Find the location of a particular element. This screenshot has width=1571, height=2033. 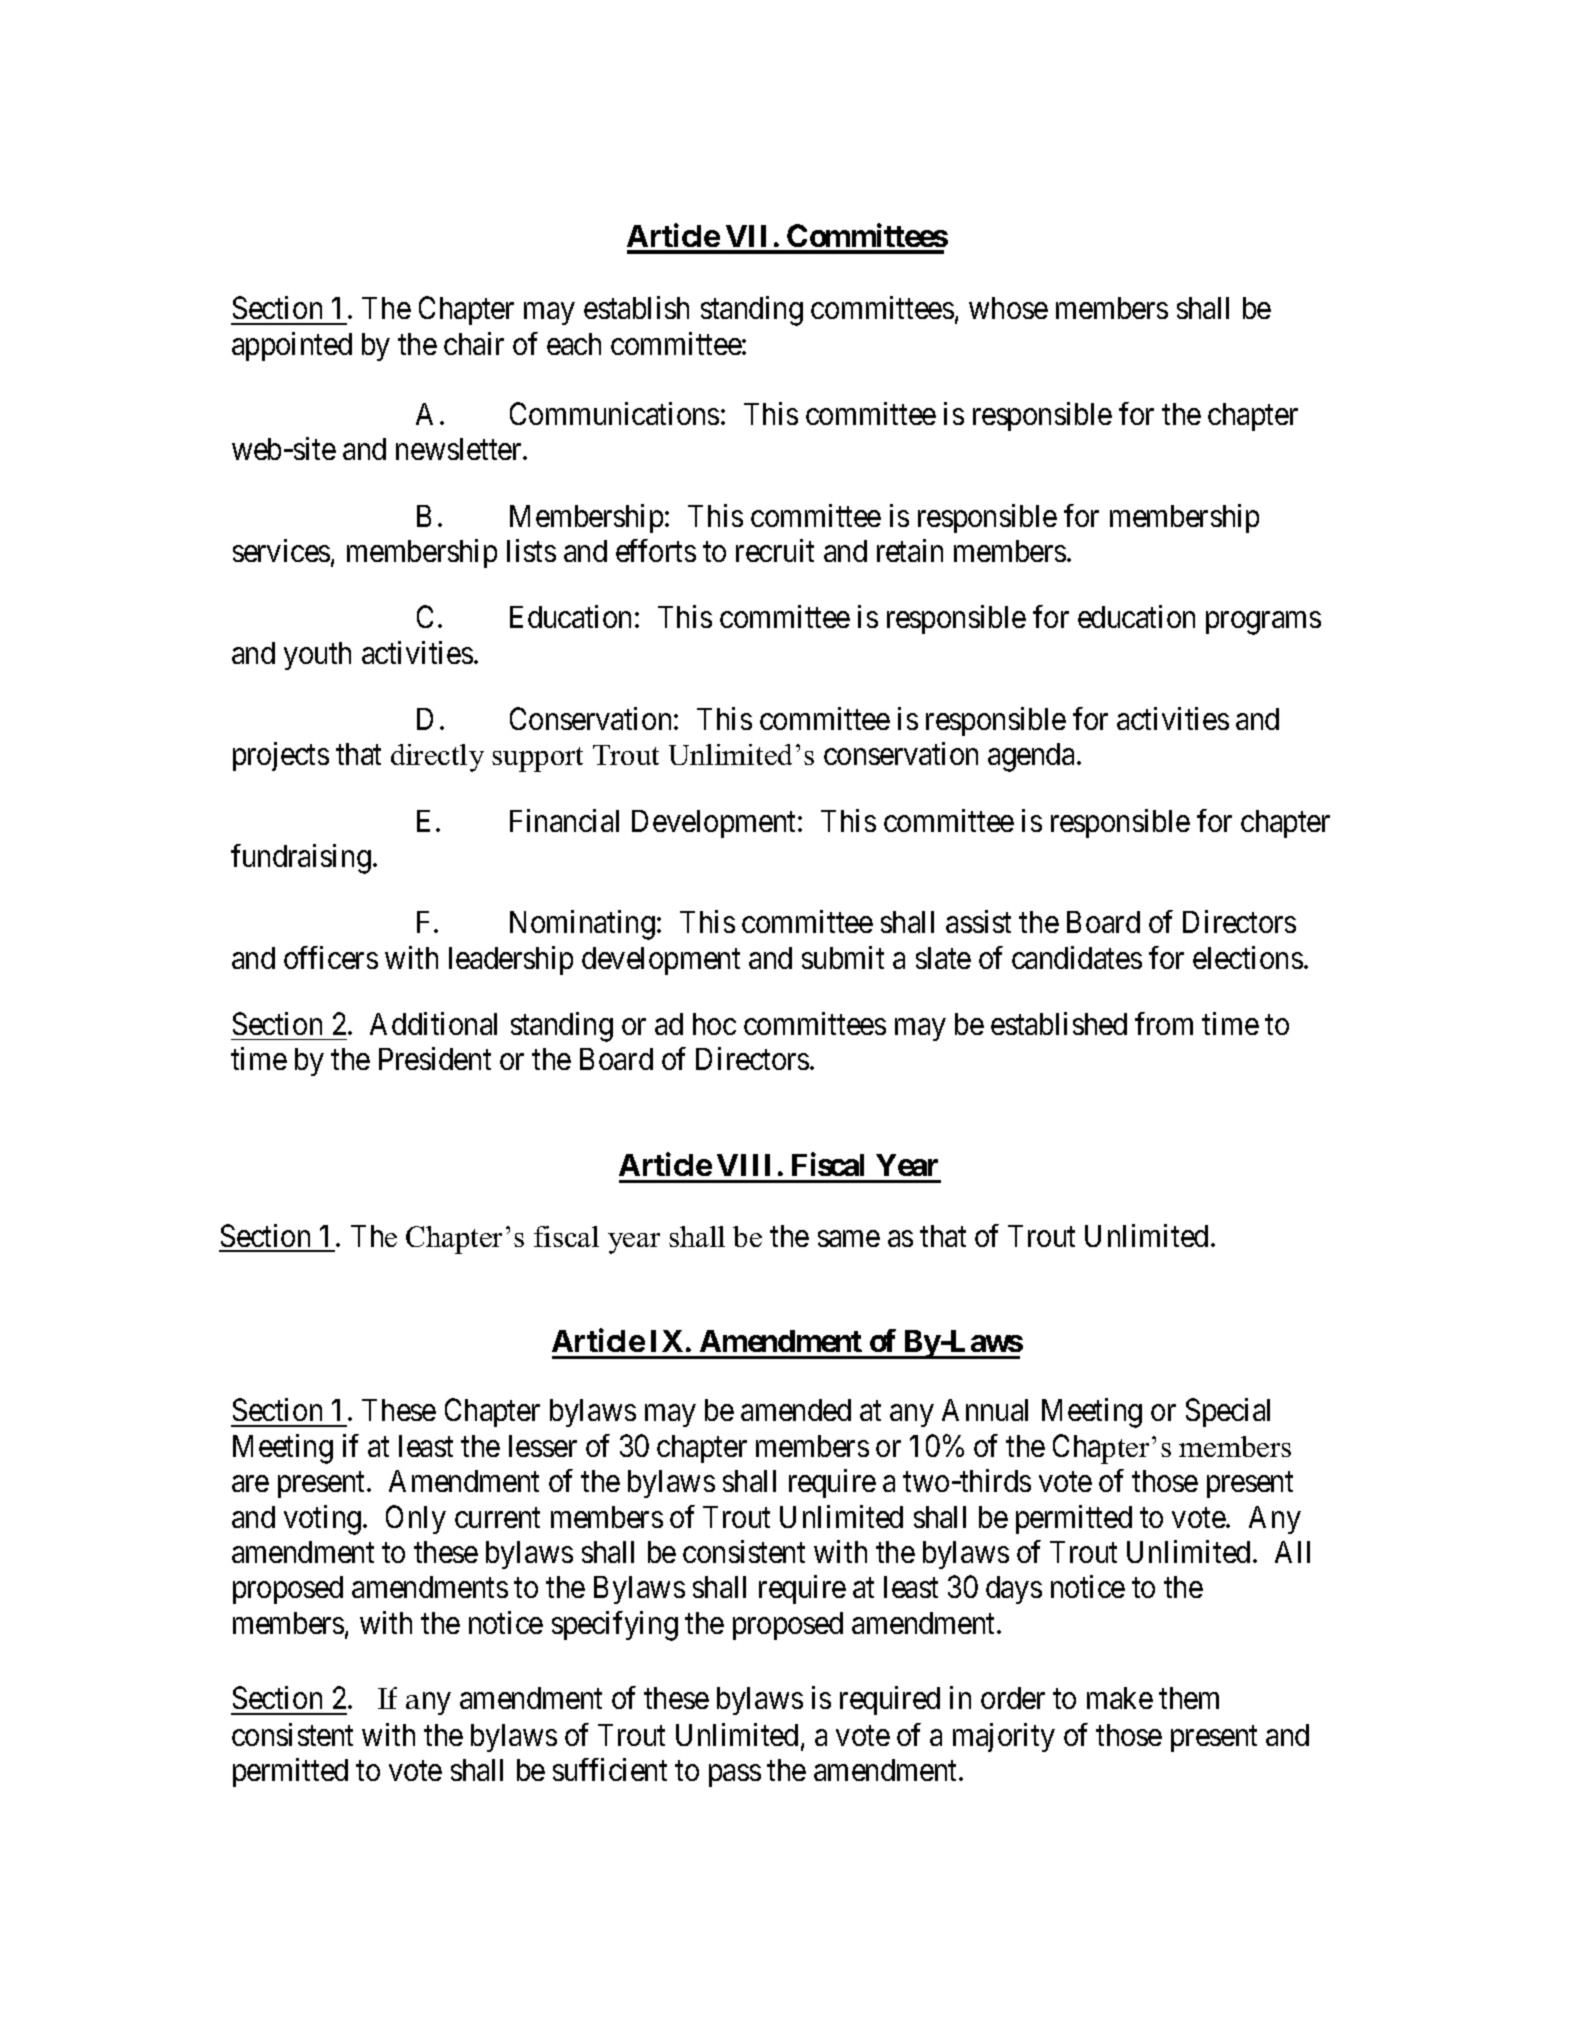

Additional is located at coordinates (433, 1023).
